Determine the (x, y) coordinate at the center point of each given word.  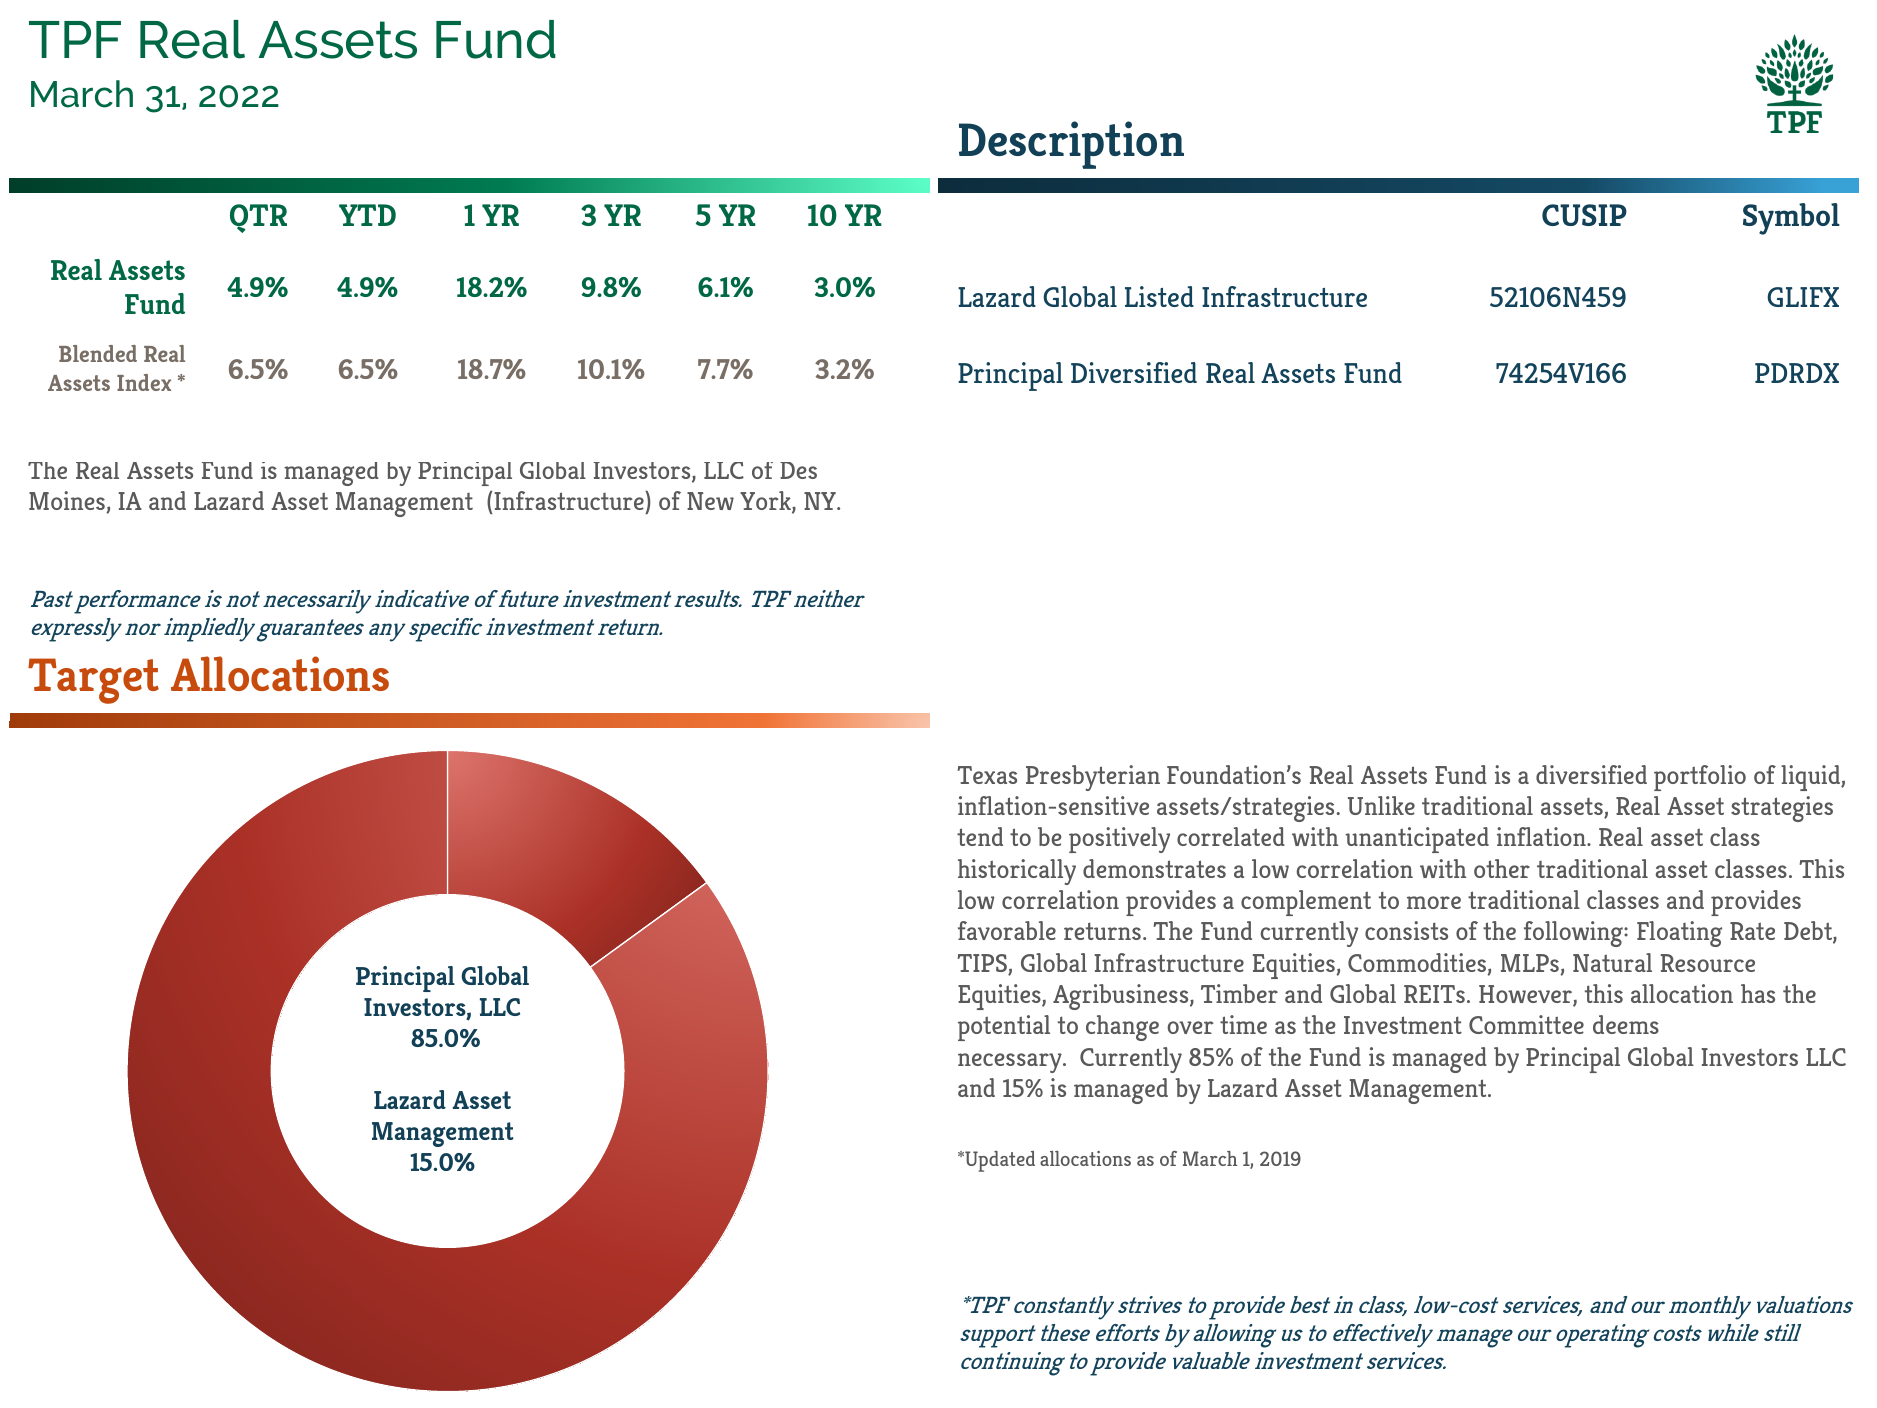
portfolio (1700, 778)
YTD (367, 215)
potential (1004, 1028)
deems (1626, 1024)
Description (1071, 145)
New (710, 501)
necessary (1011, 1063)
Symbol (1791, 219)
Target (93, 681)
